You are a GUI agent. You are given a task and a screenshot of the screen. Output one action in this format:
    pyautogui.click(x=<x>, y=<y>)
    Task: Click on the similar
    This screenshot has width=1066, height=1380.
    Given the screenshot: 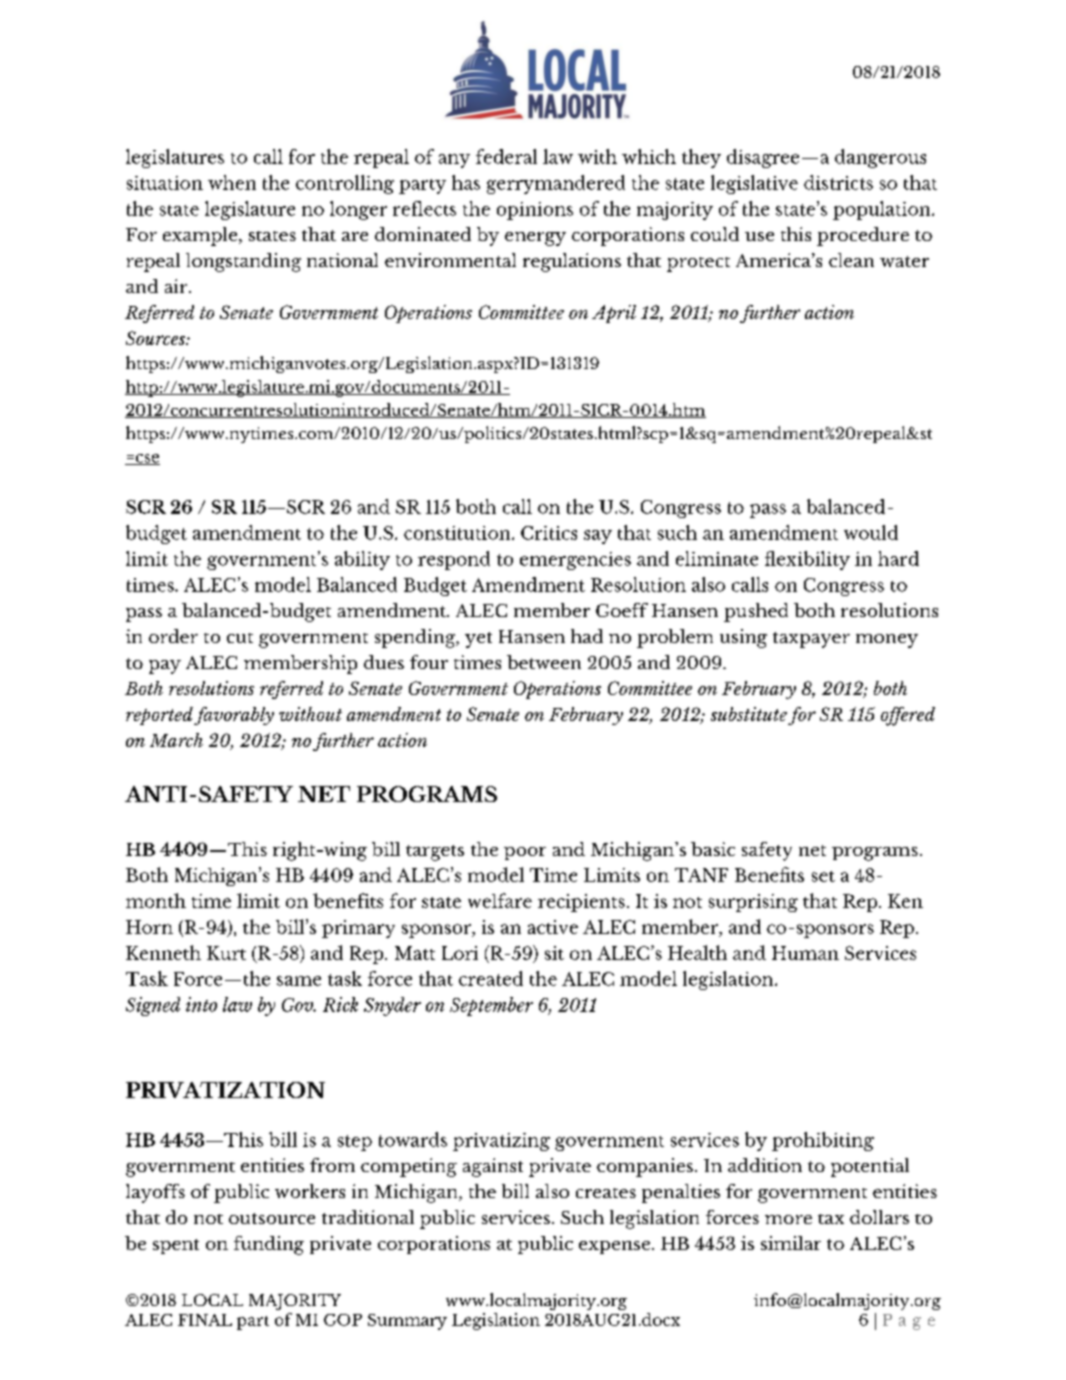 What is the action you would take?
    pyautogui.click(x=791, y=1243)
